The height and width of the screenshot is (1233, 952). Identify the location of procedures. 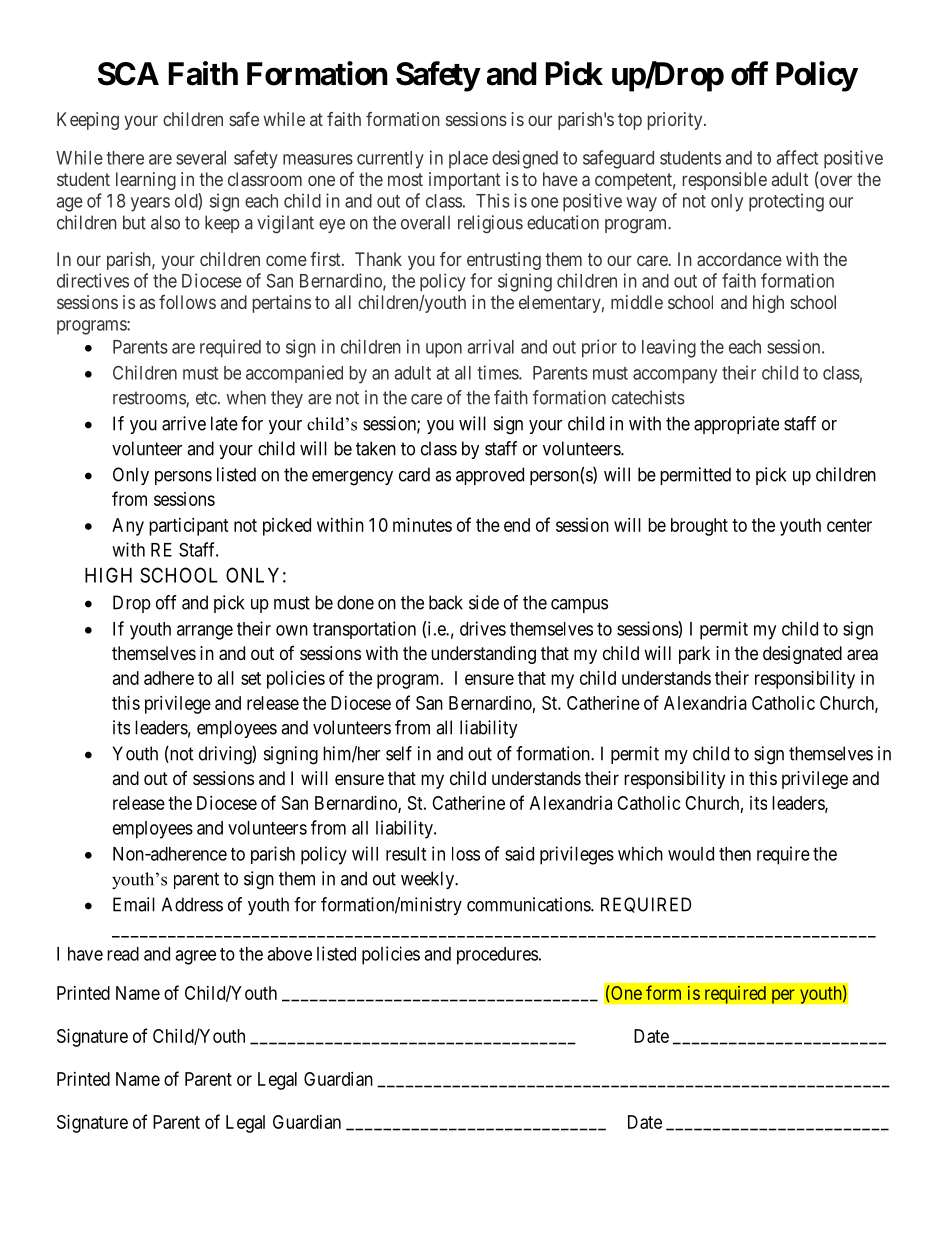
(497, 956).
